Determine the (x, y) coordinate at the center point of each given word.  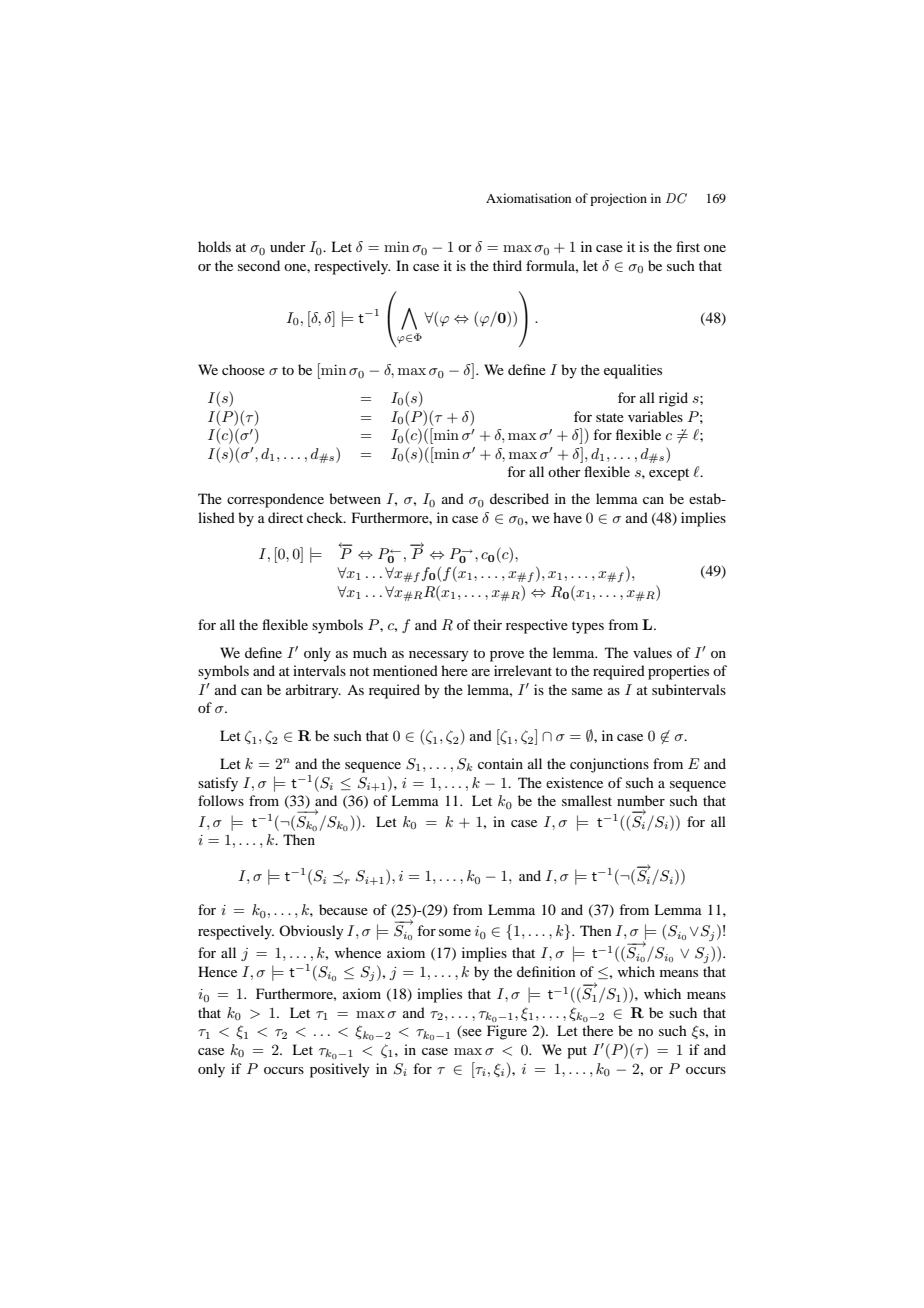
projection (618, 199)
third (507, 265)
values (652, 652)
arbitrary (313, 691)
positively (339, 1070)
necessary (438, 656)
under (288, 246)
